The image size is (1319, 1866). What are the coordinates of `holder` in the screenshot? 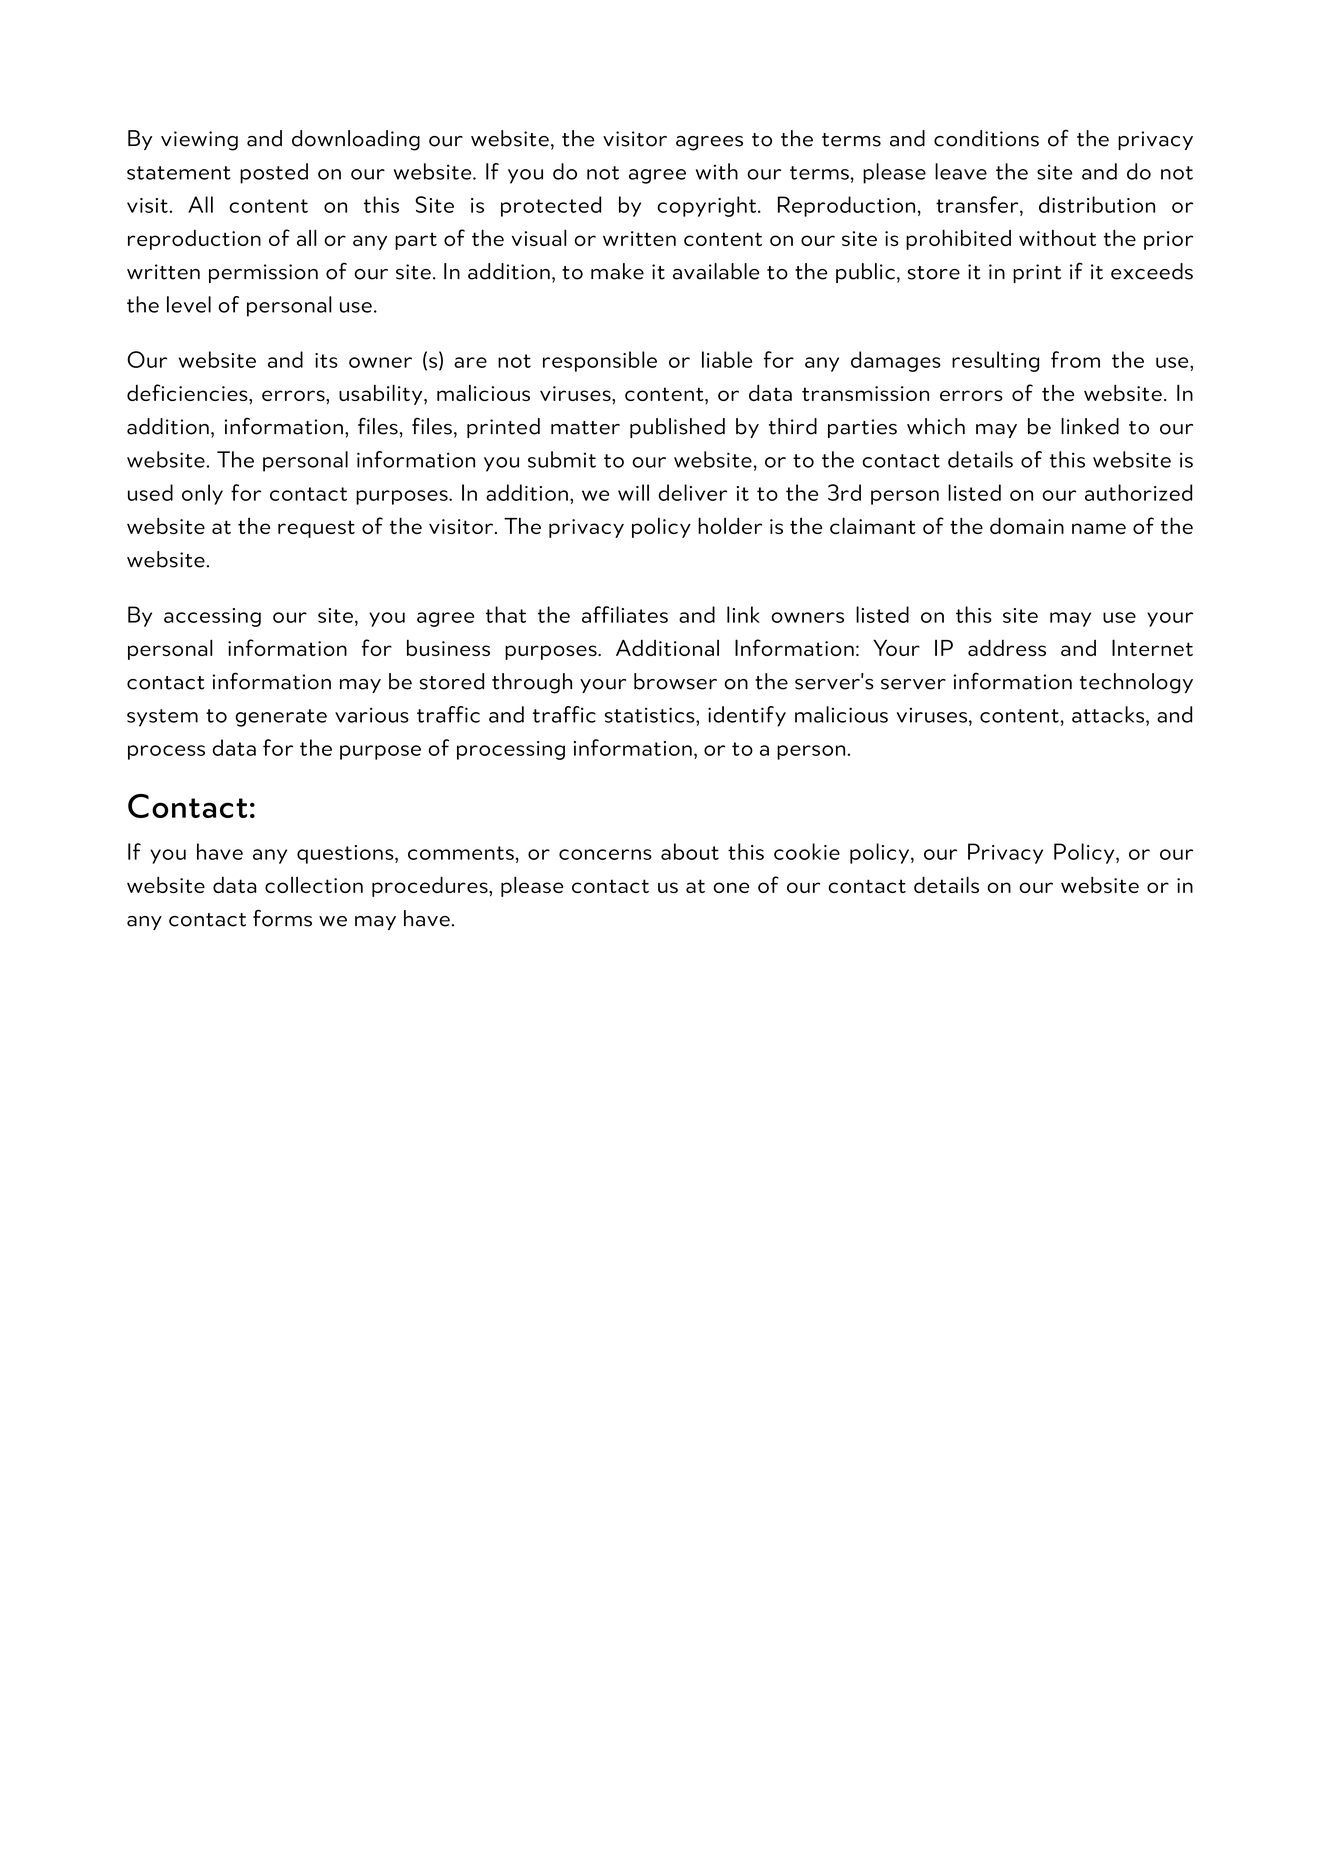 It's located at (730, 525).
